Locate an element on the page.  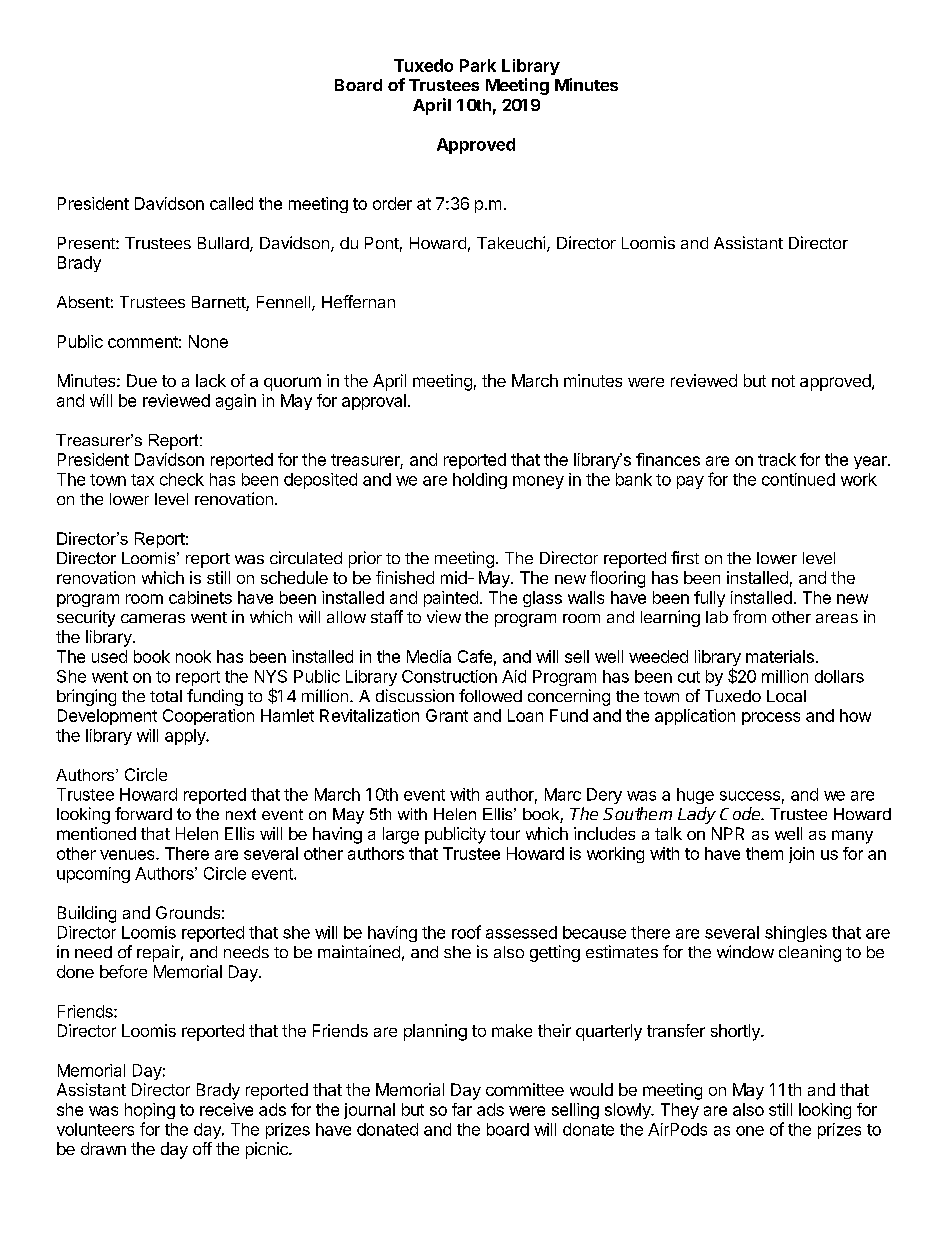
forward is located at coordinates (143, 813).
